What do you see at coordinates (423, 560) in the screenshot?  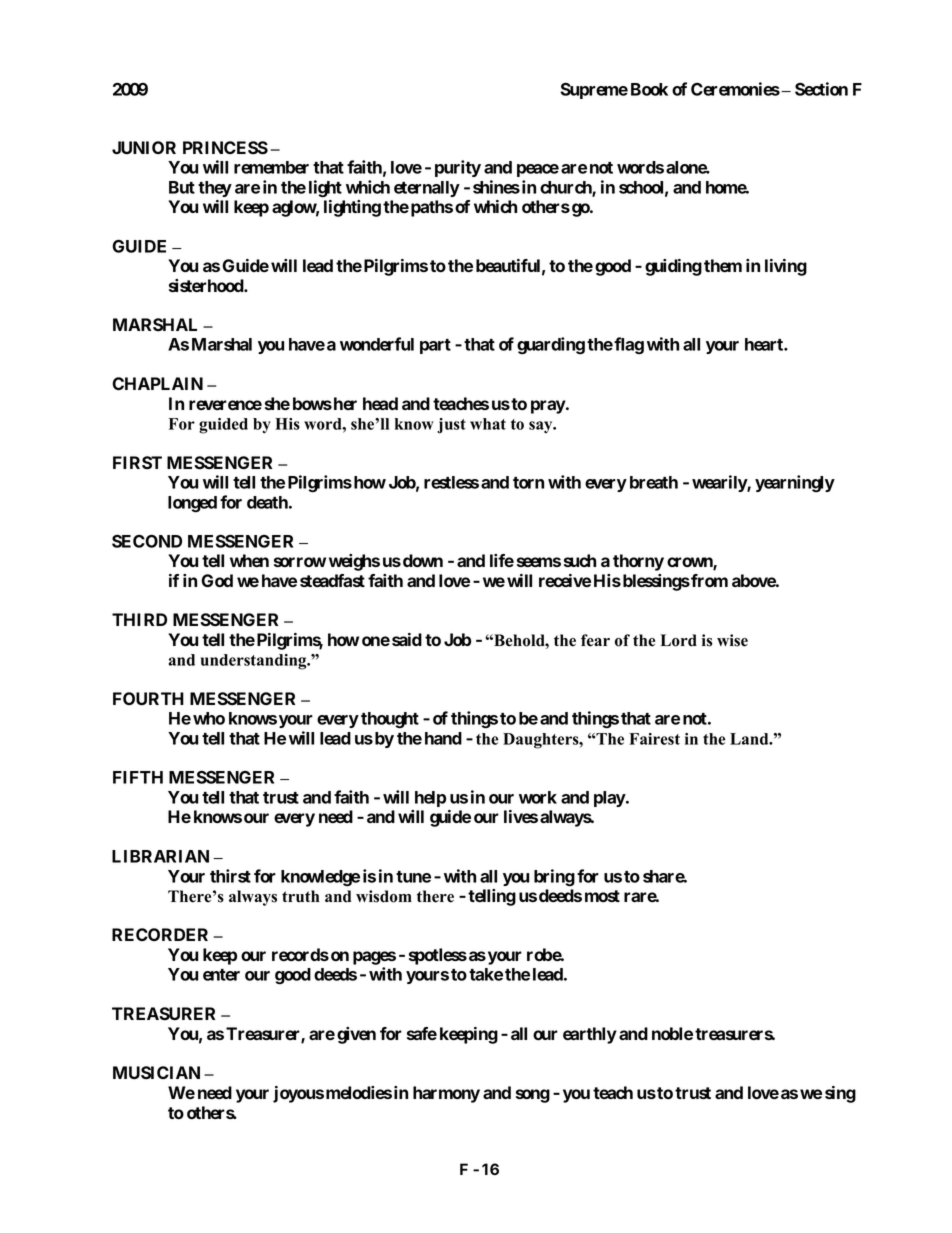 I see `down` at bounding box center [423, 560].
